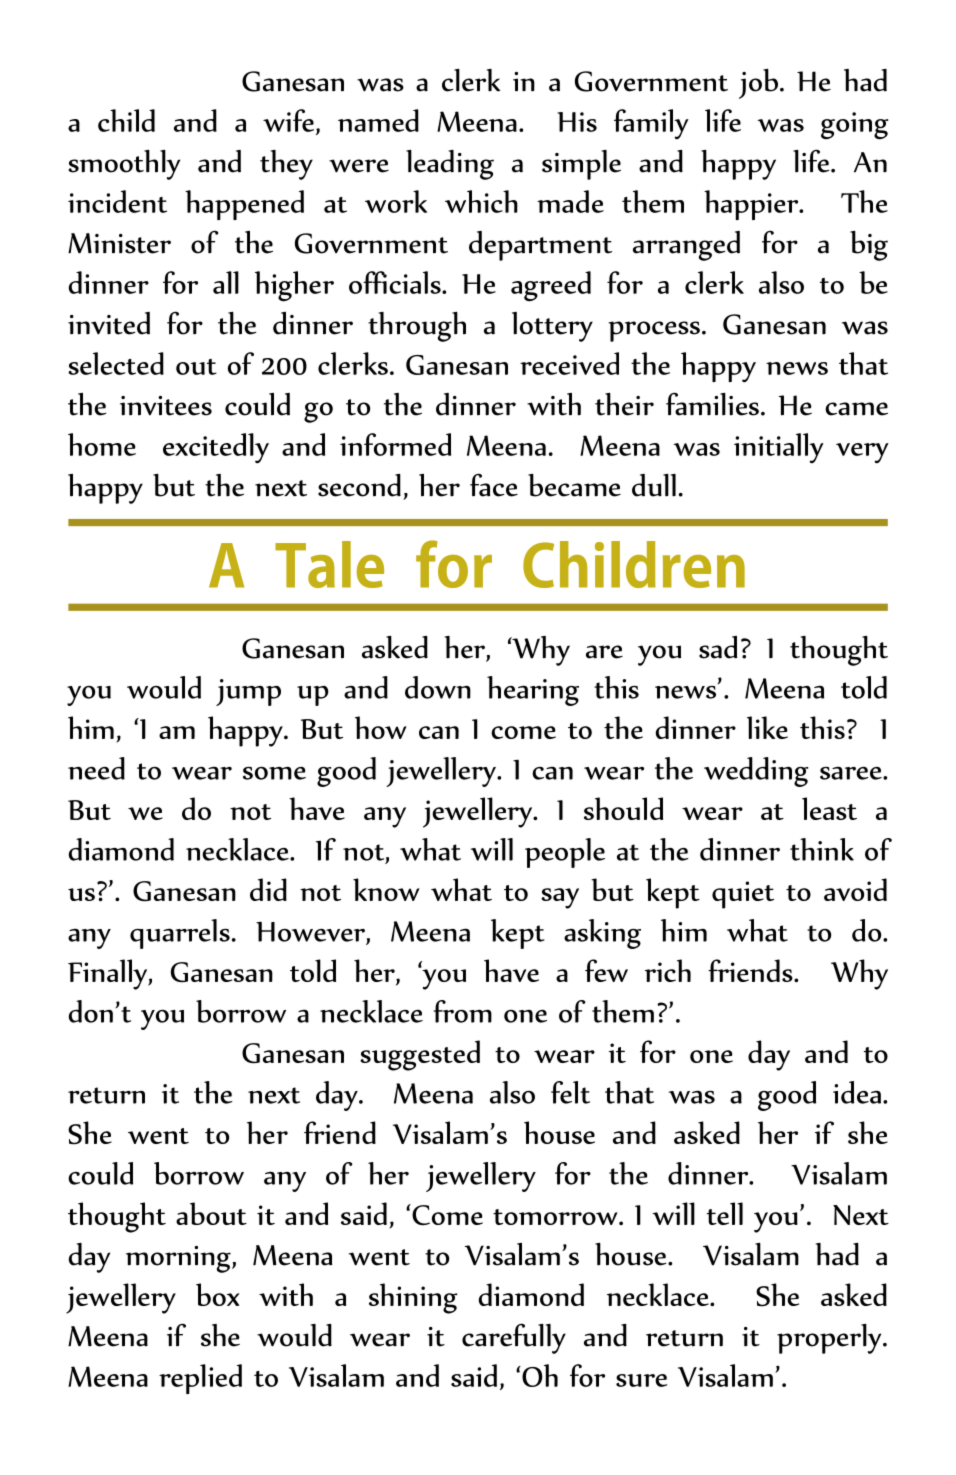  I want to click on people, so click(565, 853).
